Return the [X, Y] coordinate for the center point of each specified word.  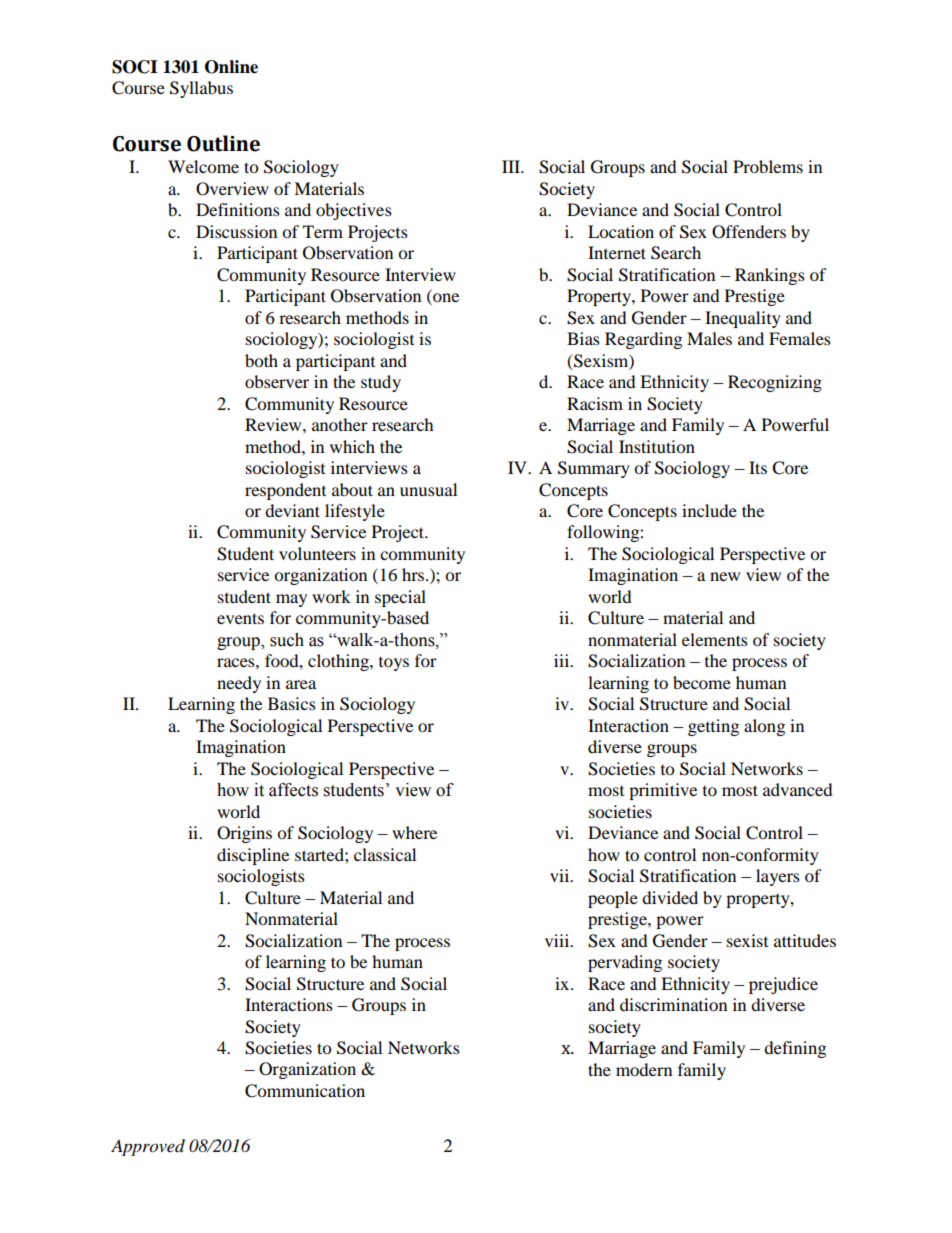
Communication [305, 1091]
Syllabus [201, 89]
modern [644, 1069]
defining [795, 1049]
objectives [354, 211]
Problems [768, 166]
